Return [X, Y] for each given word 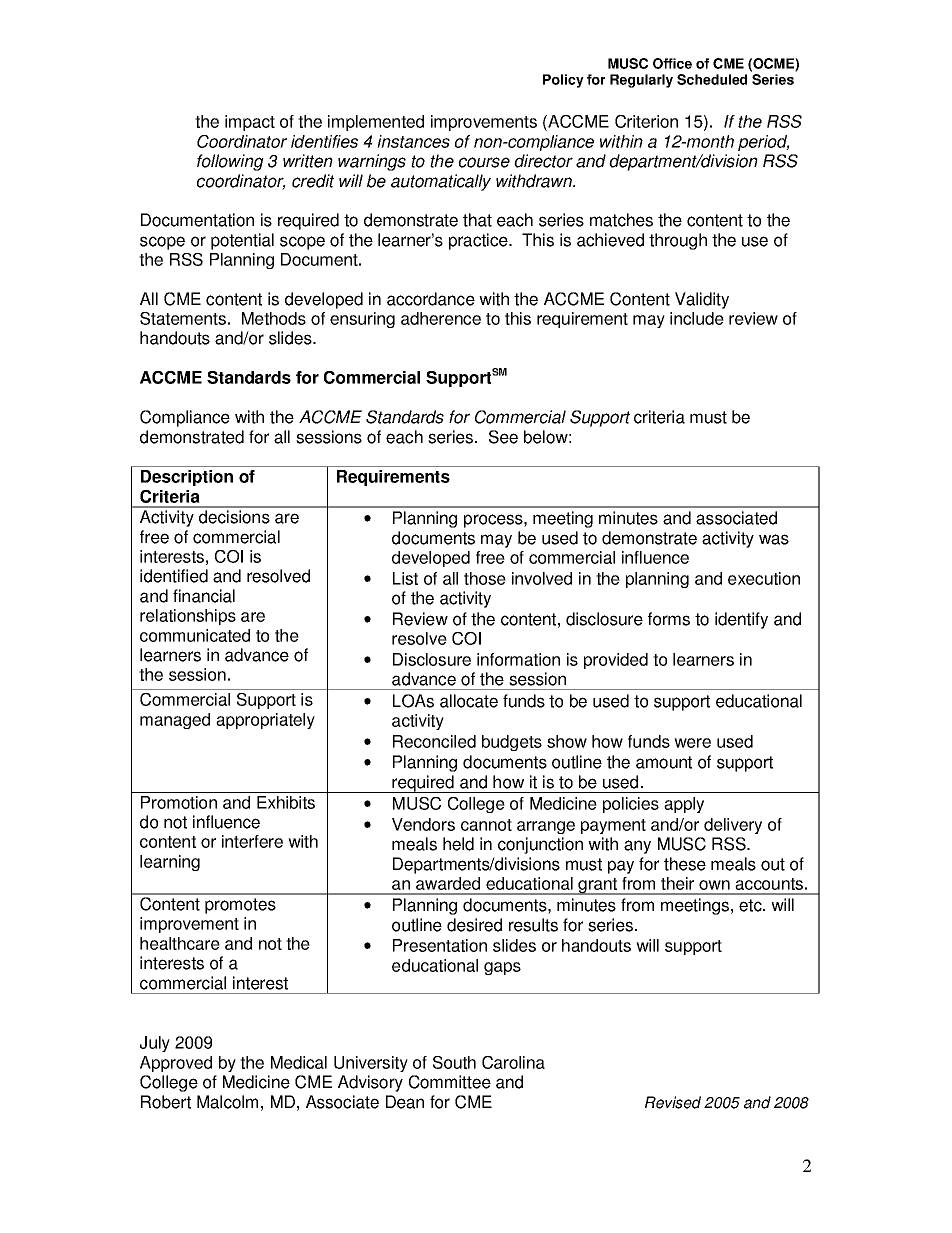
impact [250, 123]
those [485, 578]
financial [204, 596]
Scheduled [712, 79]
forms [669, 619]
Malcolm [227, 1102]
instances [413, 141]
